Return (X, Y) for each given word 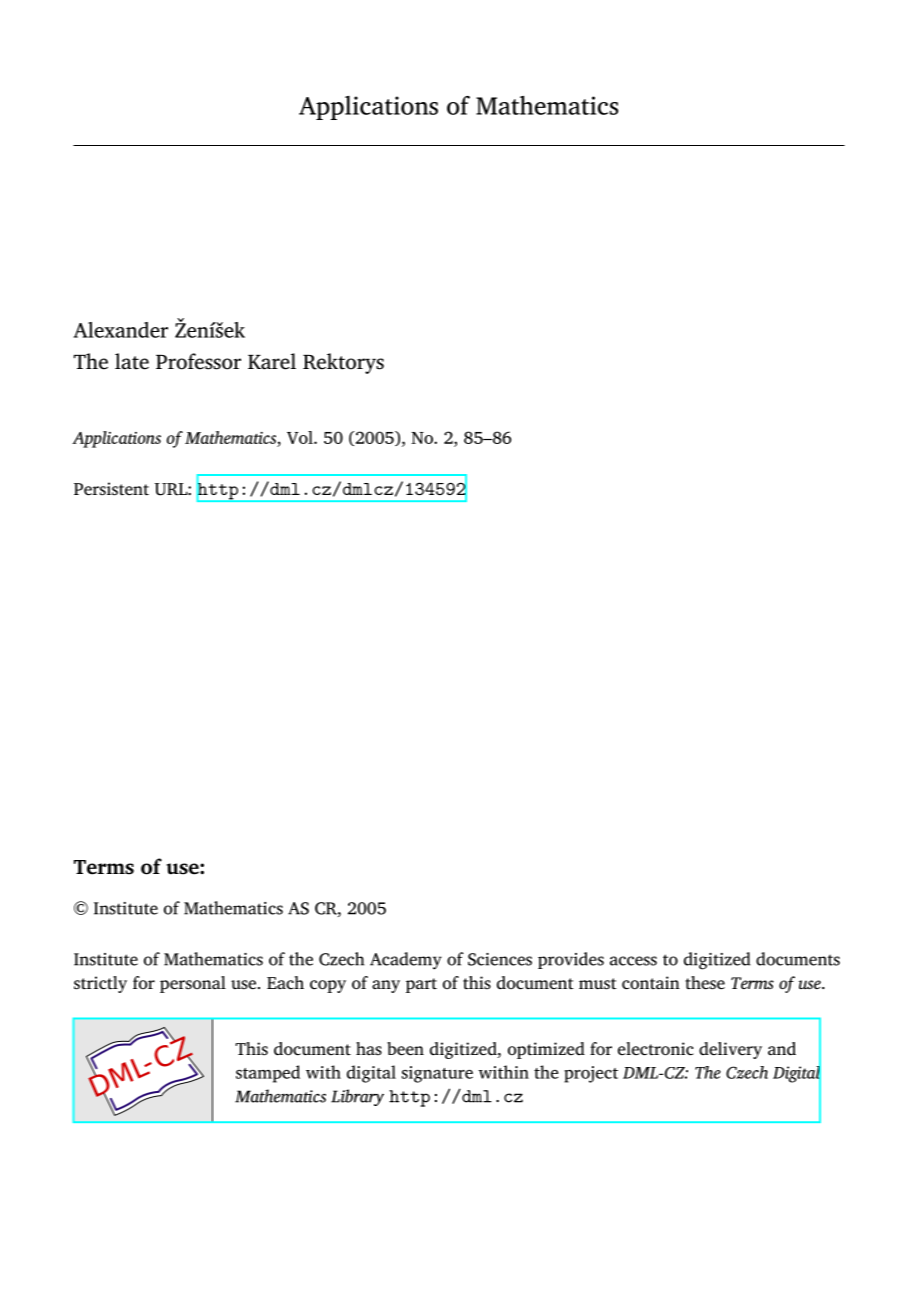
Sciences (500, 959)
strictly (100, 984)
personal (193, 984)
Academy (406, 961)
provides (571, 960)
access (633, 961)
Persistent (111, 489)
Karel (272, 361)
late (132, 361)
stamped (268, 1074)
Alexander (120, 330)
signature (437, 1074)
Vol (301, 437)
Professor (198, 361)
